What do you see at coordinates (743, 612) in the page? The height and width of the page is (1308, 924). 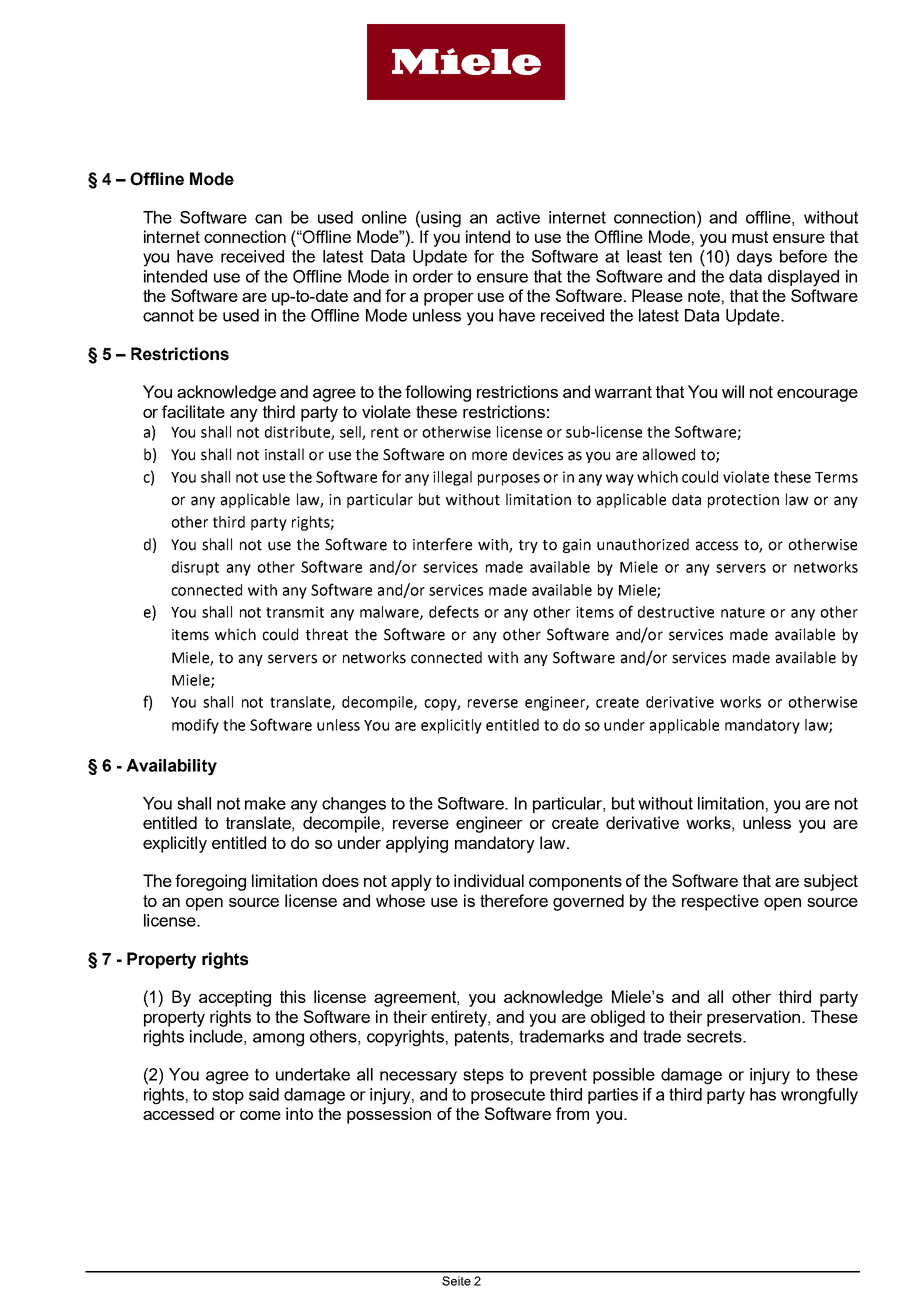 I see `nature` at bounding box center [743, 612].
